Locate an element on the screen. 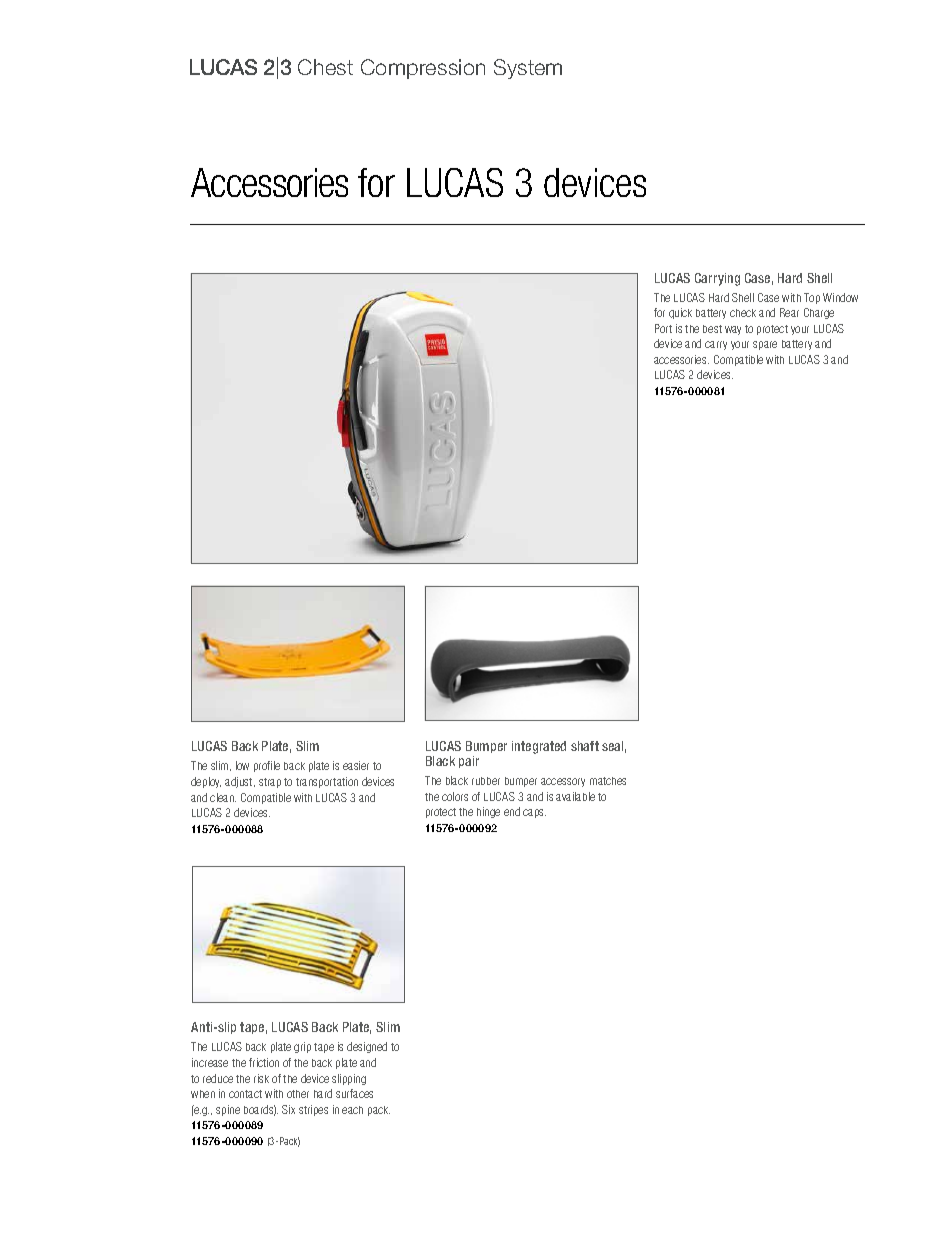  risk is located at coordinates (261, 1078).
